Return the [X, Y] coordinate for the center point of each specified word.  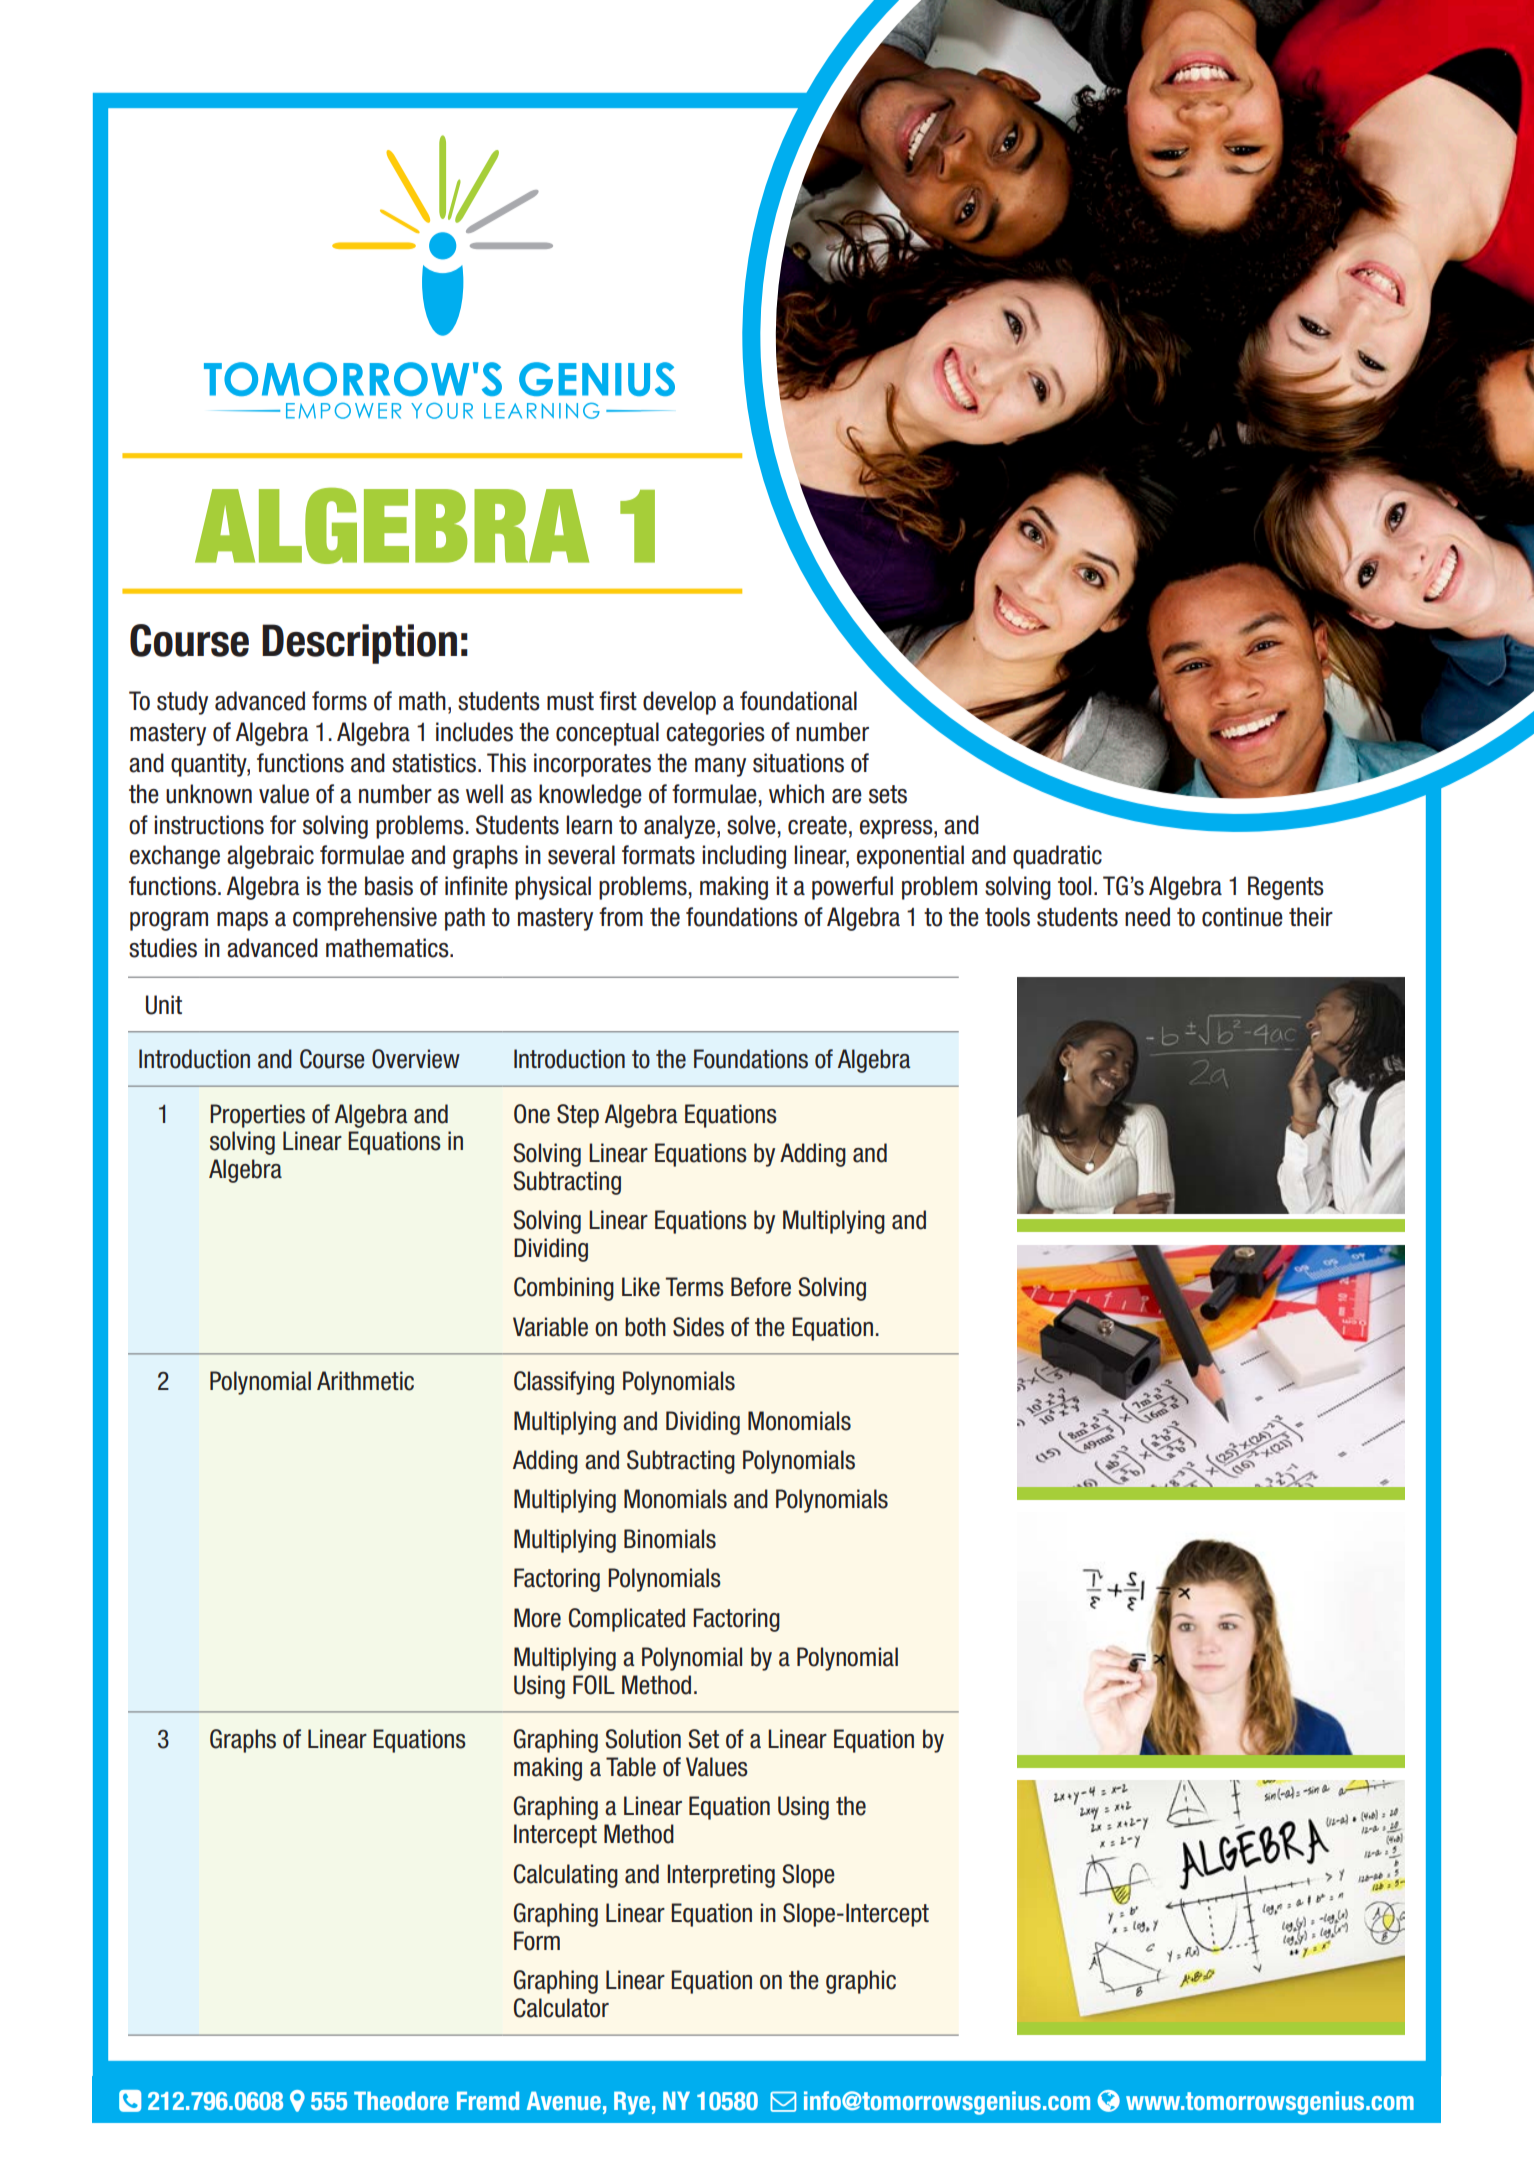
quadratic [1057, 857]
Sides [698, 1327]
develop [679, 703]
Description [359, 644]
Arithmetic [365, 1381]
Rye [632, 2103]
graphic [861, 1982]
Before [761, 1287]
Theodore [401, 2100]
